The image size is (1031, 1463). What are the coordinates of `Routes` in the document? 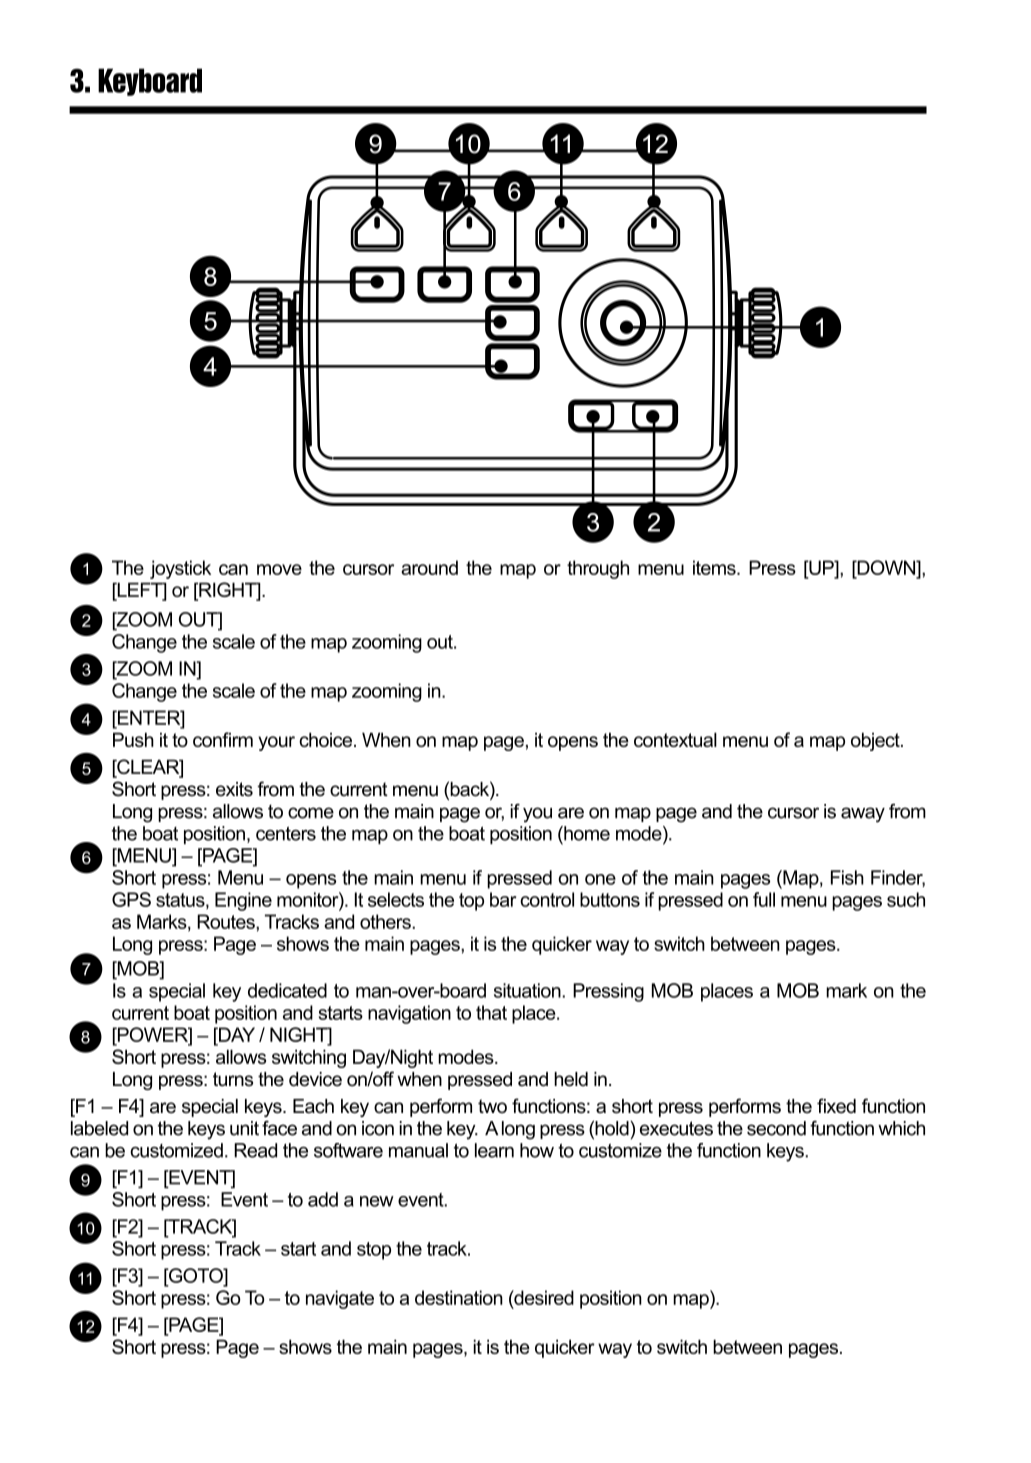 It's located at (227, 921).
